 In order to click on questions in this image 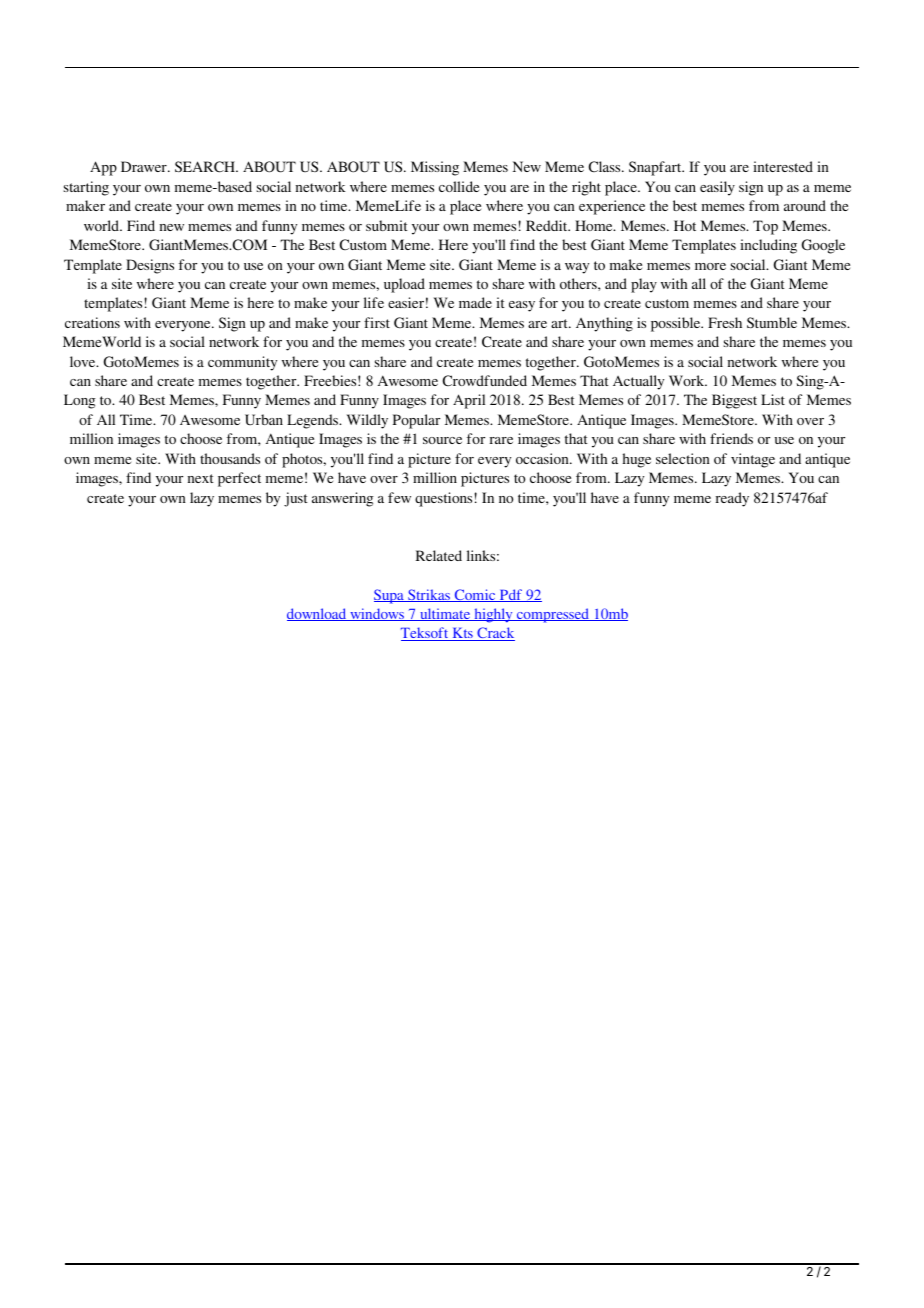, I will do `click(443, 499)`.
